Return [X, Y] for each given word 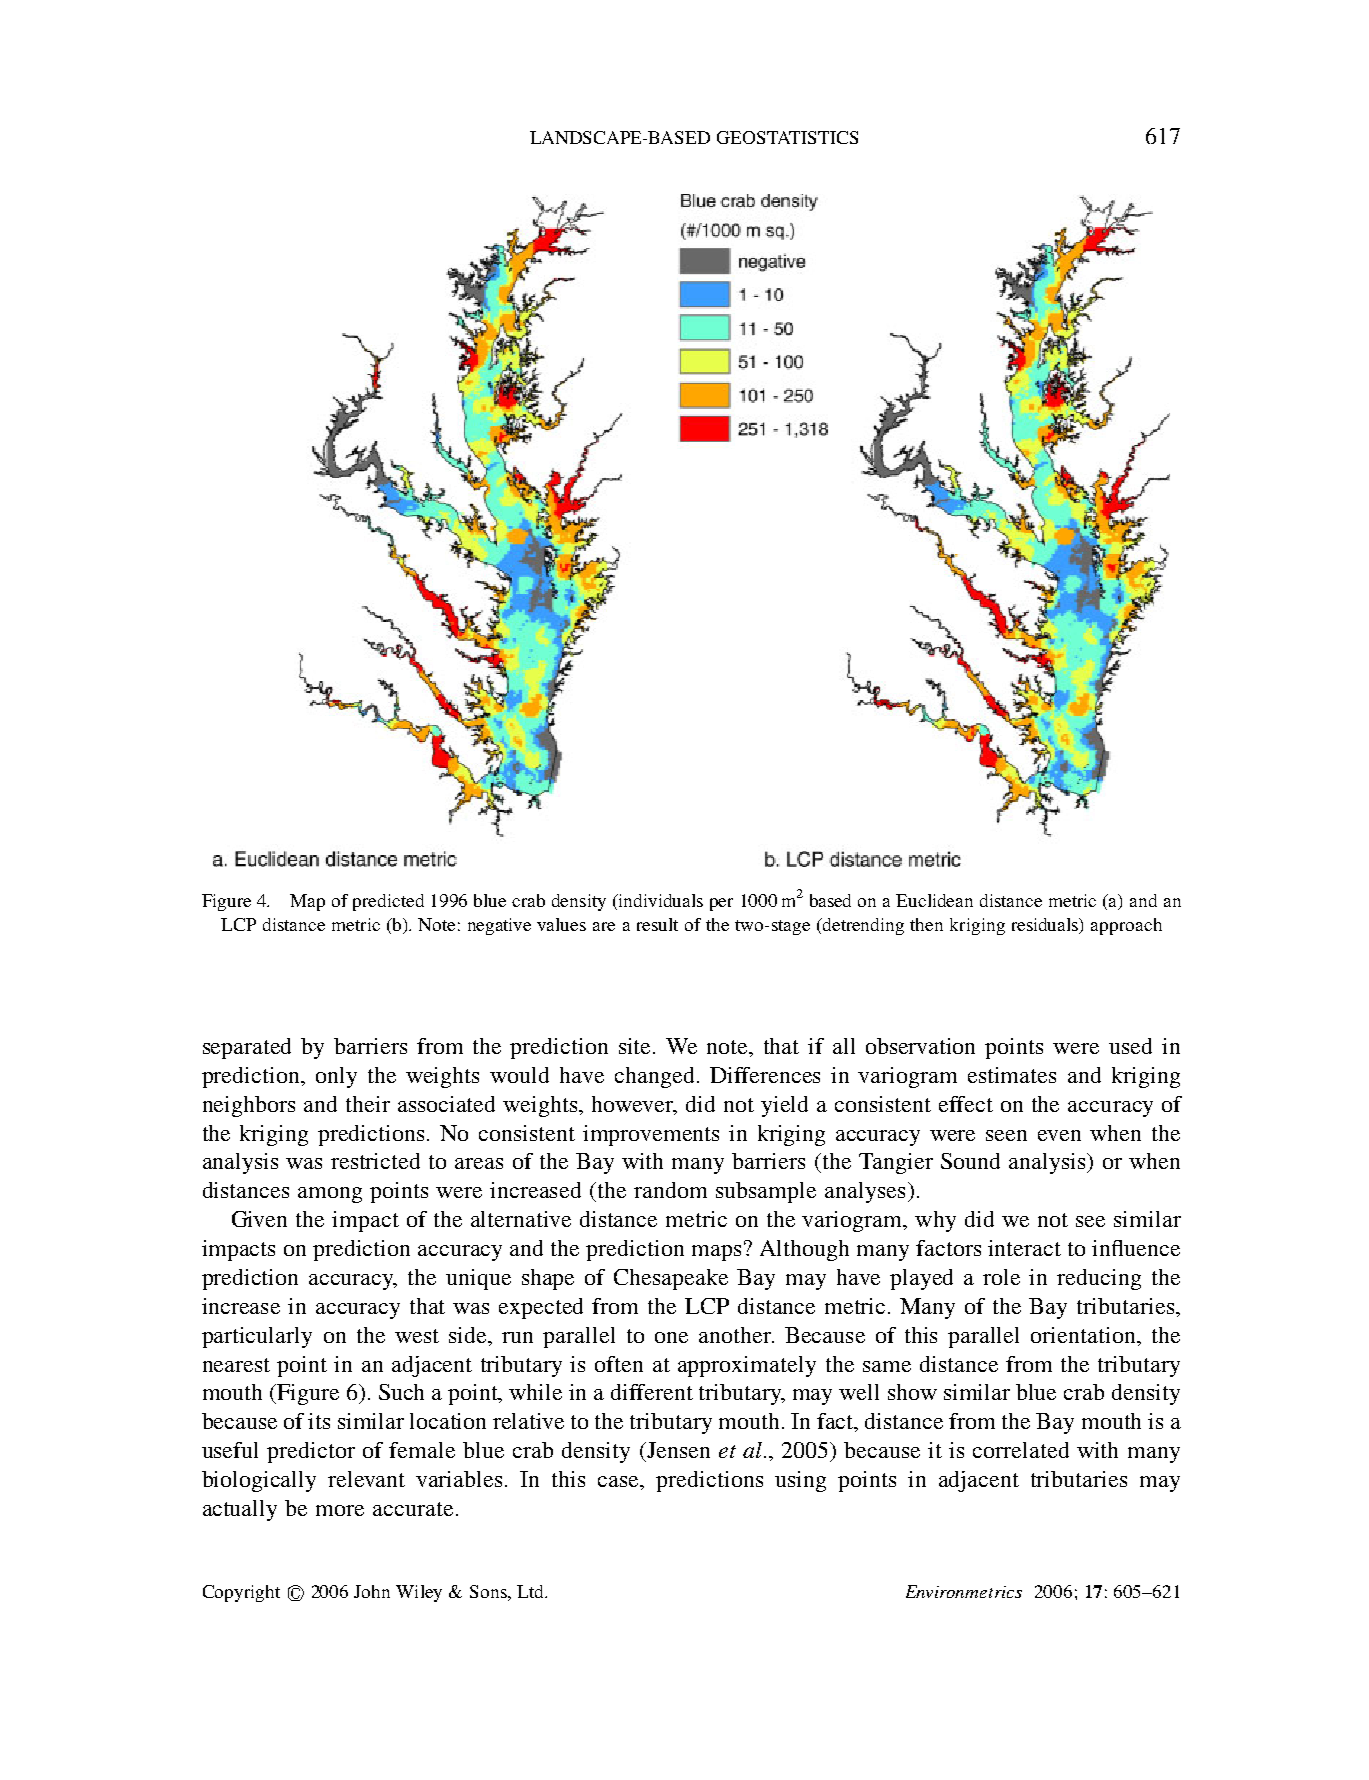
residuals [1046, 925]
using [800, 1481]
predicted [388, 902]
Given [259, 1219]
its [319, 1421]
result [657, 924]
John [372, 1591]
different [652, 1392]
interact [1024, 1248]
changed [654, 1077]
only [336, 1077]
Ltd [532, 1591]
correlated [1021, 1450]
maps [716, 1253]
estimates [1012, 1075]
